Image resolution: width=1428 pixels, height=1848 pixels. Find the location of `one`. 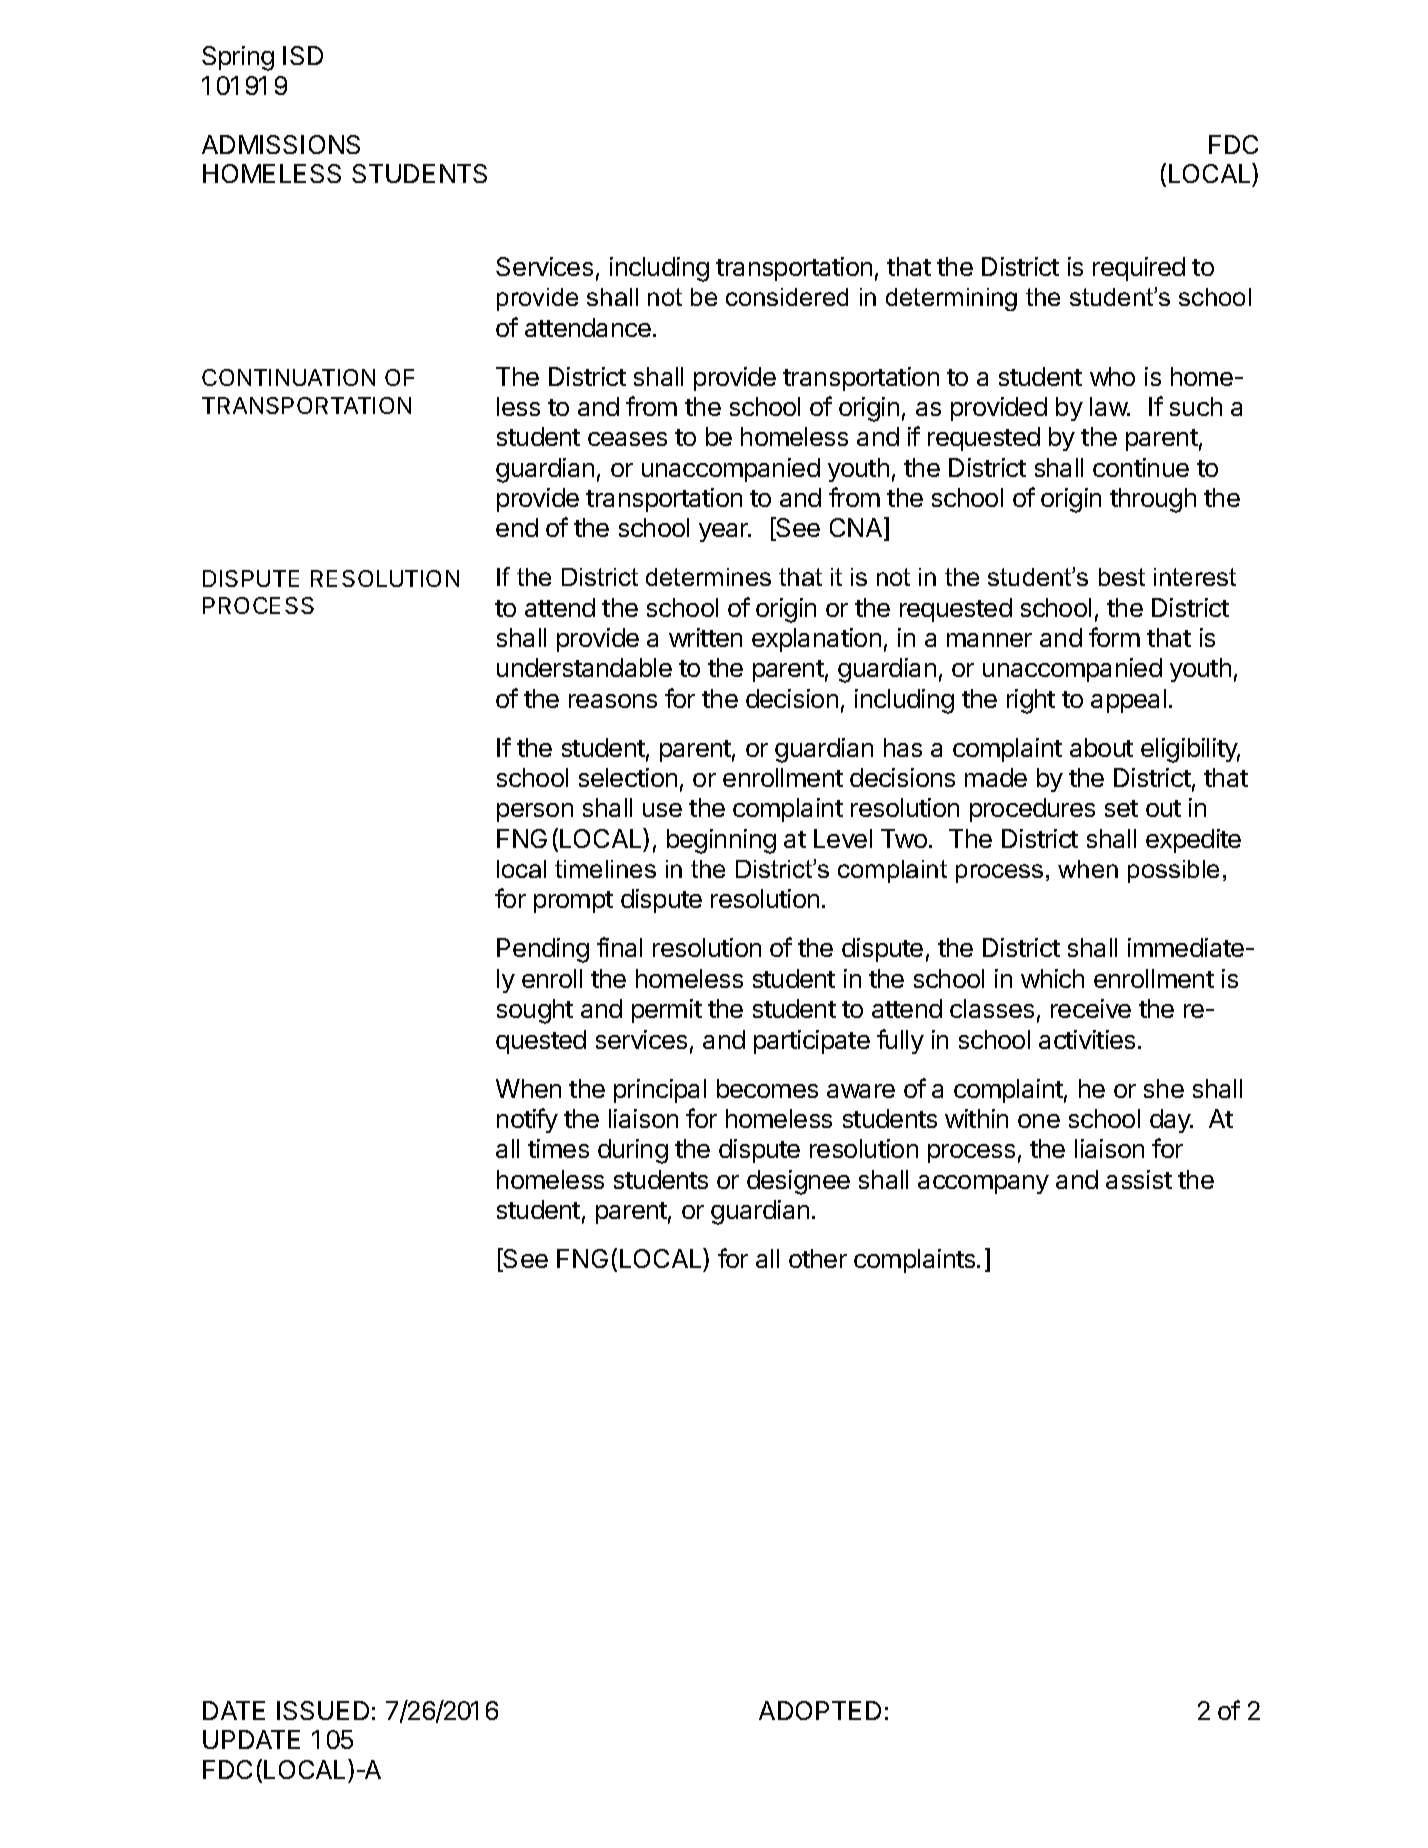

one is located at coordinates (1039, 1121).
